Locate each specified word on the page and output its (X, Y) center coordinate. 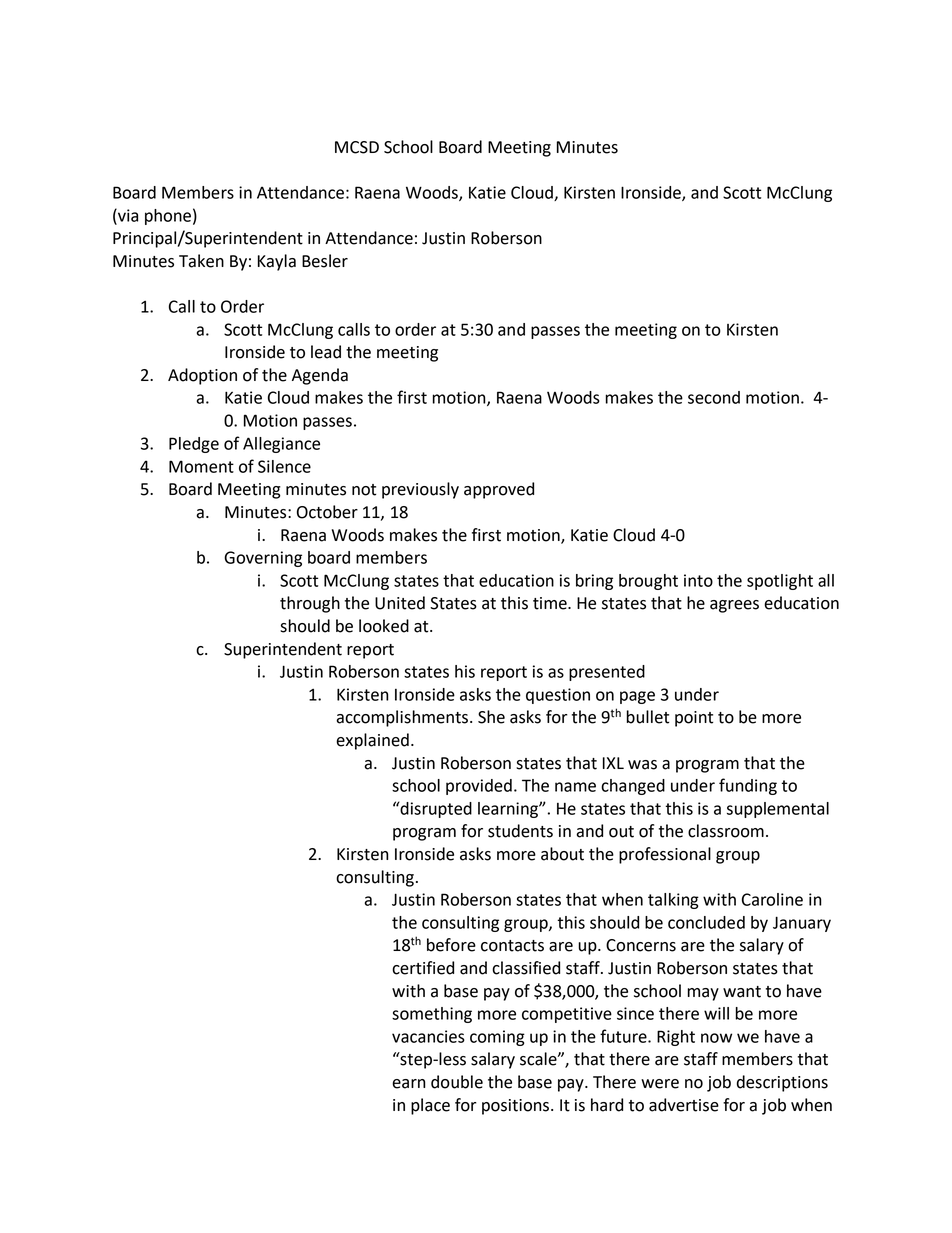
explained (372, 741)
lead (326, 352)
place (430, 1106)
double (457, 1082)
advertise (684, 1105)
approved (499, 490)
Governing (263, 559)
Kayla (277, 262)
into (698, 580)
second (714, 397)
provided (479, 787)
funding (748, 786)
